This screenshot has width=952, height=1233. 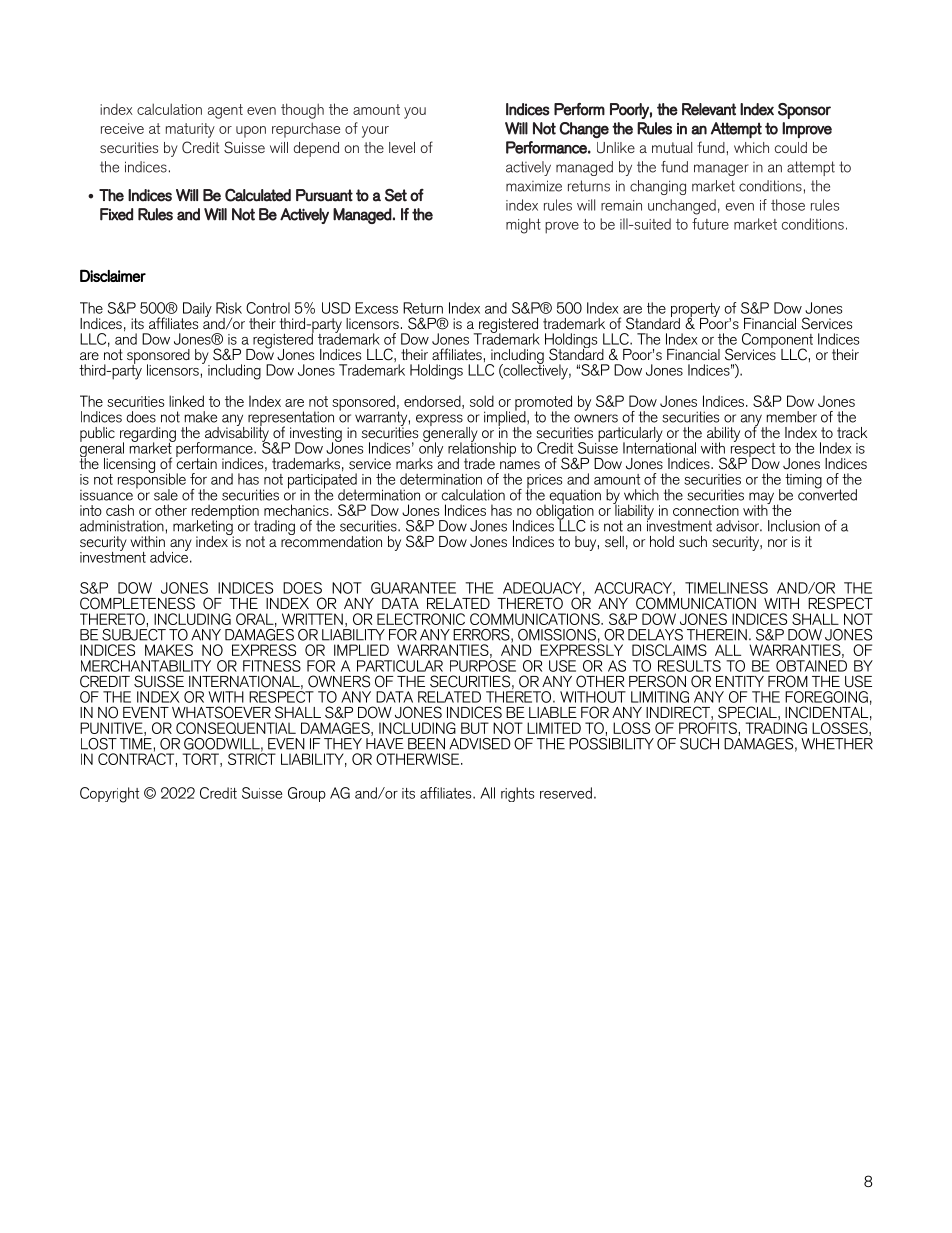 I want to click on level, so click(x=402, y=147).
